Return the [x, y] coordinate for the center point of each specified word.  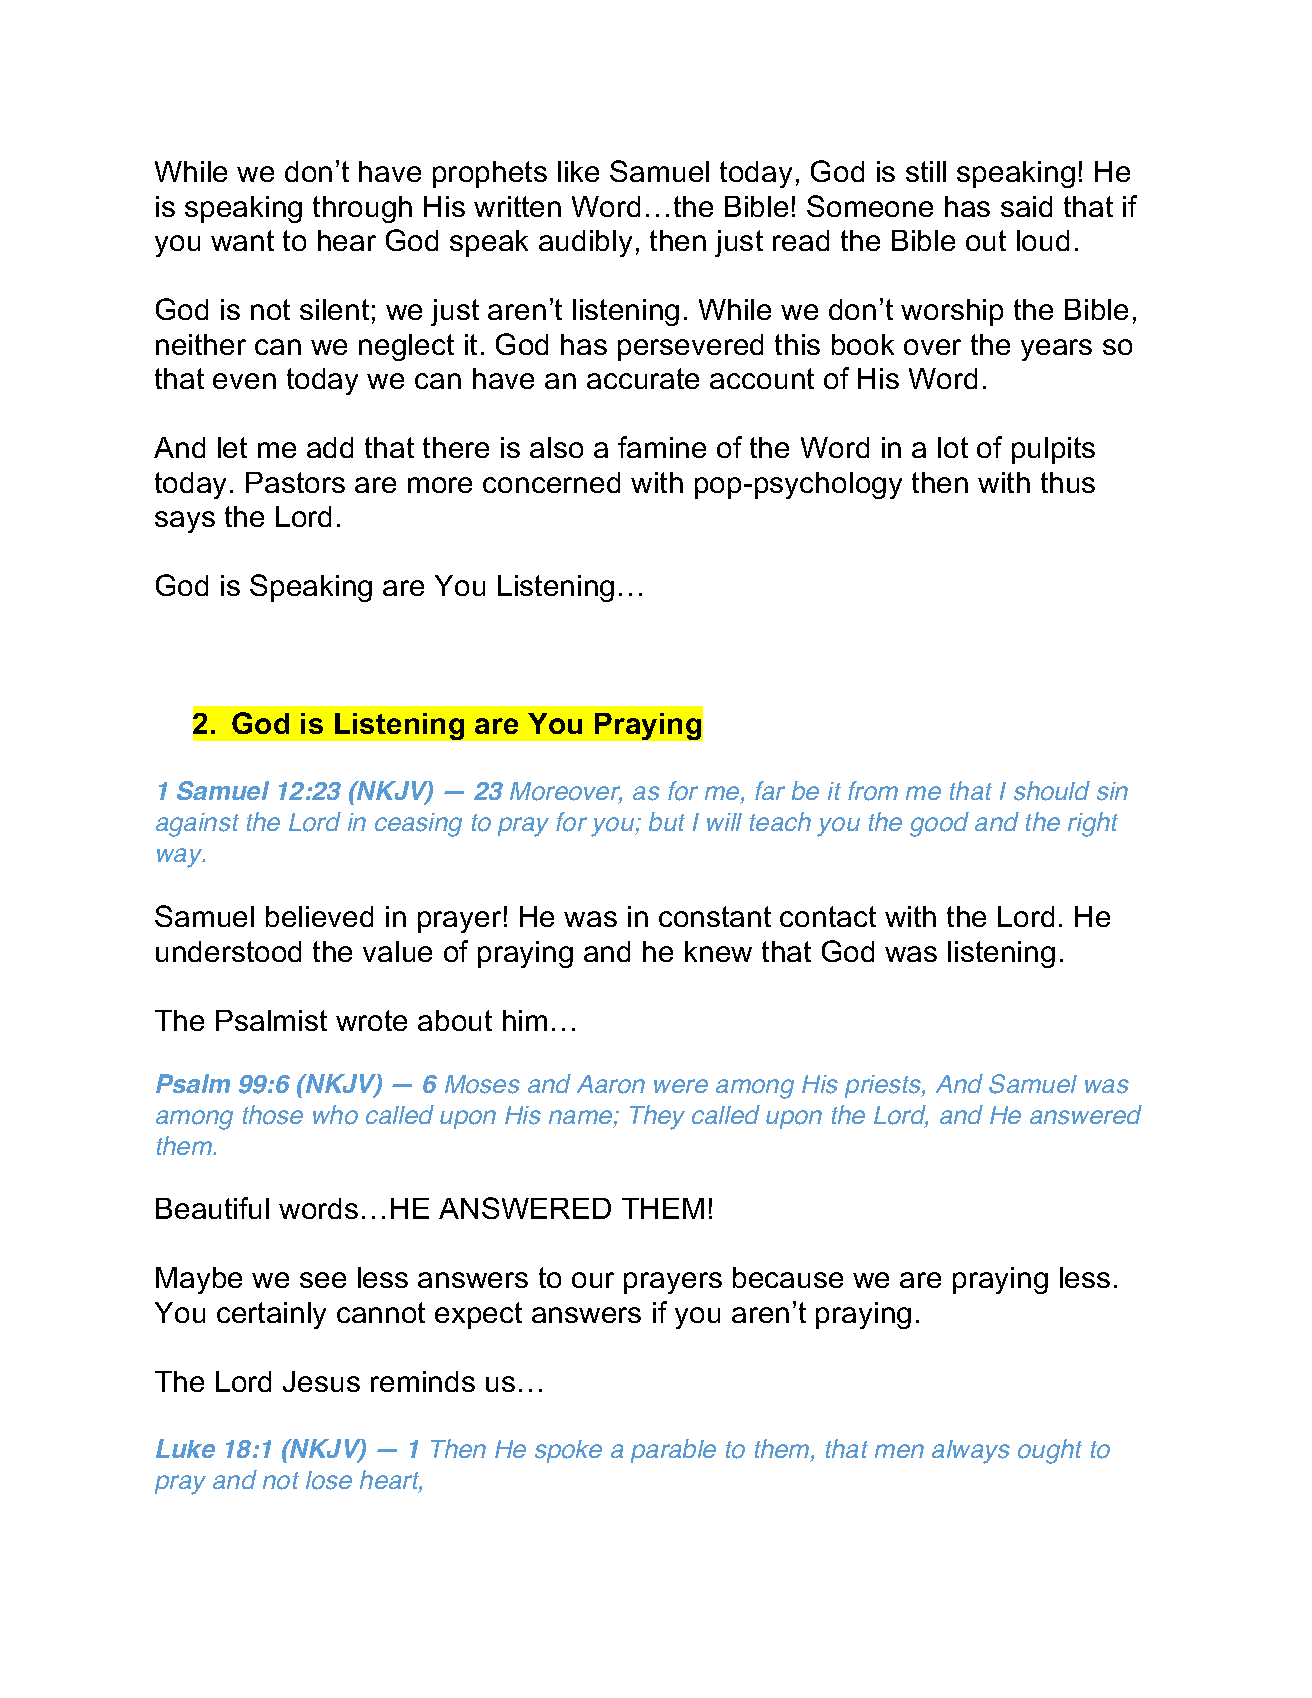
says [185, 522]
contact [828, 916]
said [1026, 206]
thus [1068, 482]
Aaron [611, 1084]
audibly [585, 243]
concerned [551, 482]
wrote [371, 1020]
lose [329, 1480]
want [242, 240]
